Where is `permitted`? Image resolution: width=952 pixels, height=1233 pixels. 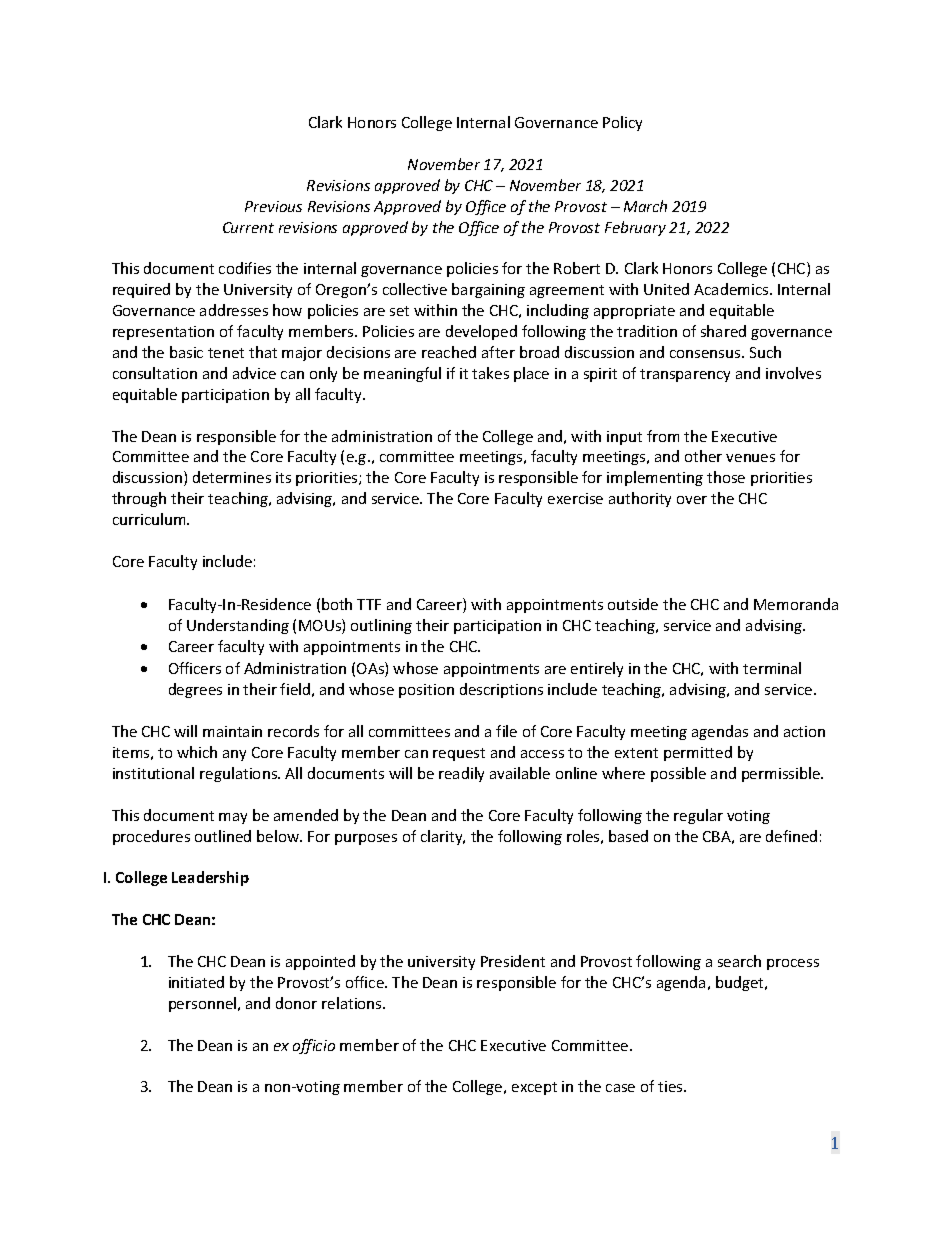 permitted is located at coordinates (698, 753).
